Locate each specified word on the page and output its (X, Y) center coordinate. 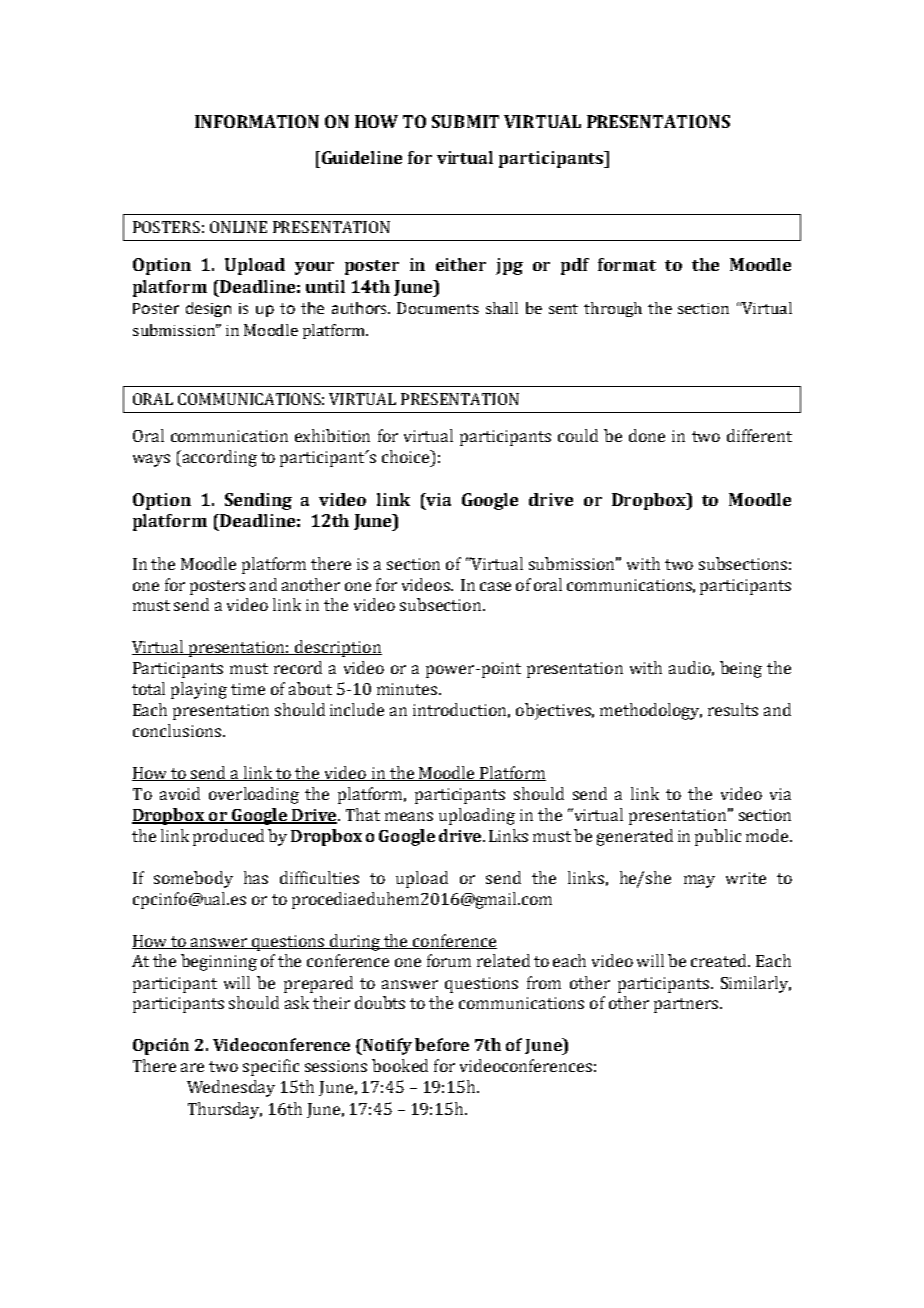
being (741, 669)
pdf (575, 266)
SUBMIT (465, 121)
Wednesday (231, 1088)
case (495, 586)
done (647, 435)
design (208, 309)
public (718, 837)
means (409, 816)
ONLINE (238, 227)
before (442, 1044)
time (248, 689)
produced (228, 837)
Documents (438, 308)
